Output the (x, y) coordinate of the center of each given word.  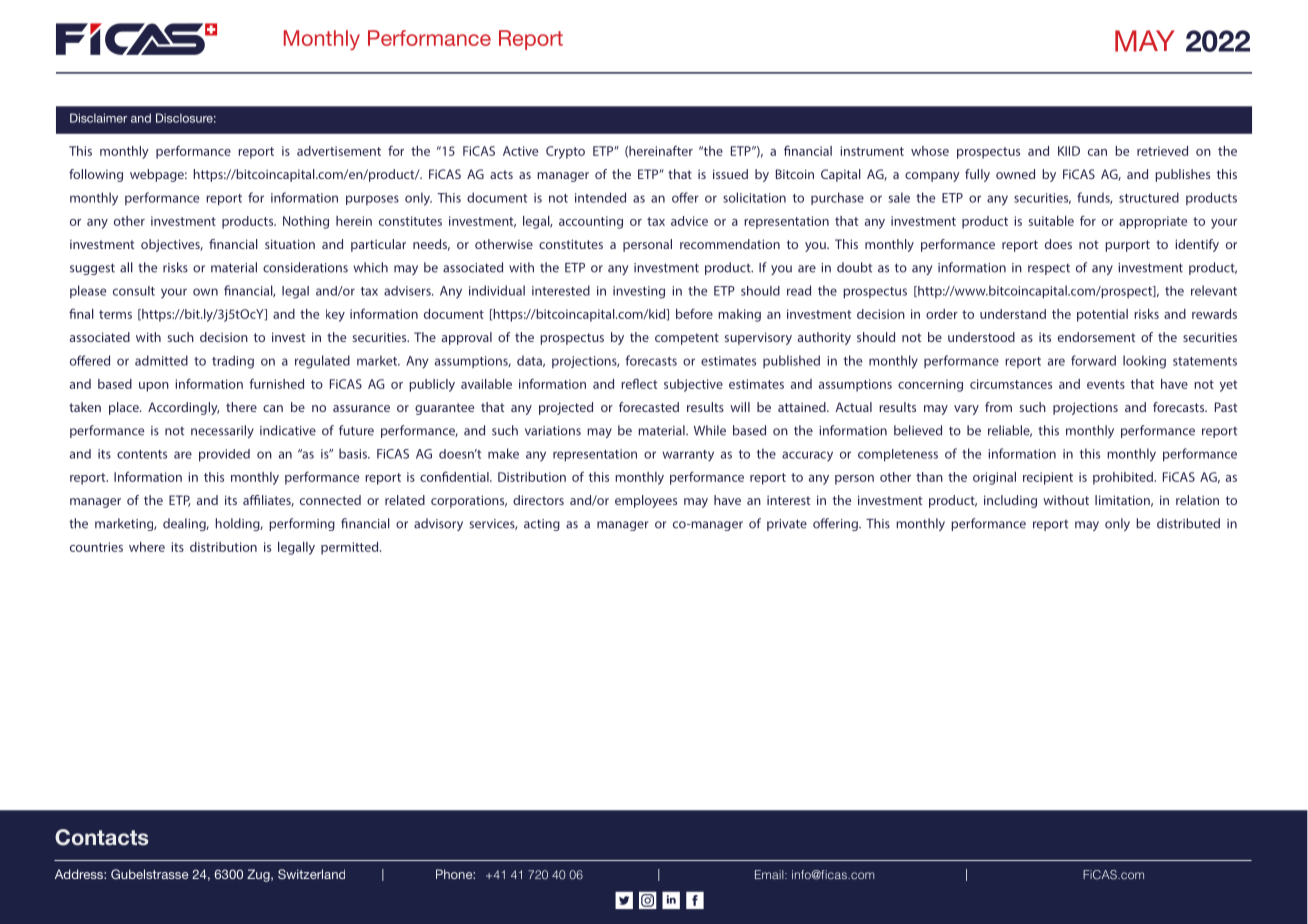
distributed (1188, 523)
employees (646, 501)
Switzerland (311, 874)
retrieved (1162, 151)
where (147, 547)
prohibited (1124, 478)
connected (330, 500)
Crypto (565, 152)
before (694, 313)
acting (542, 525)
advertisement (339, 151)
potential (1102, 315)
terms (115, 314)
